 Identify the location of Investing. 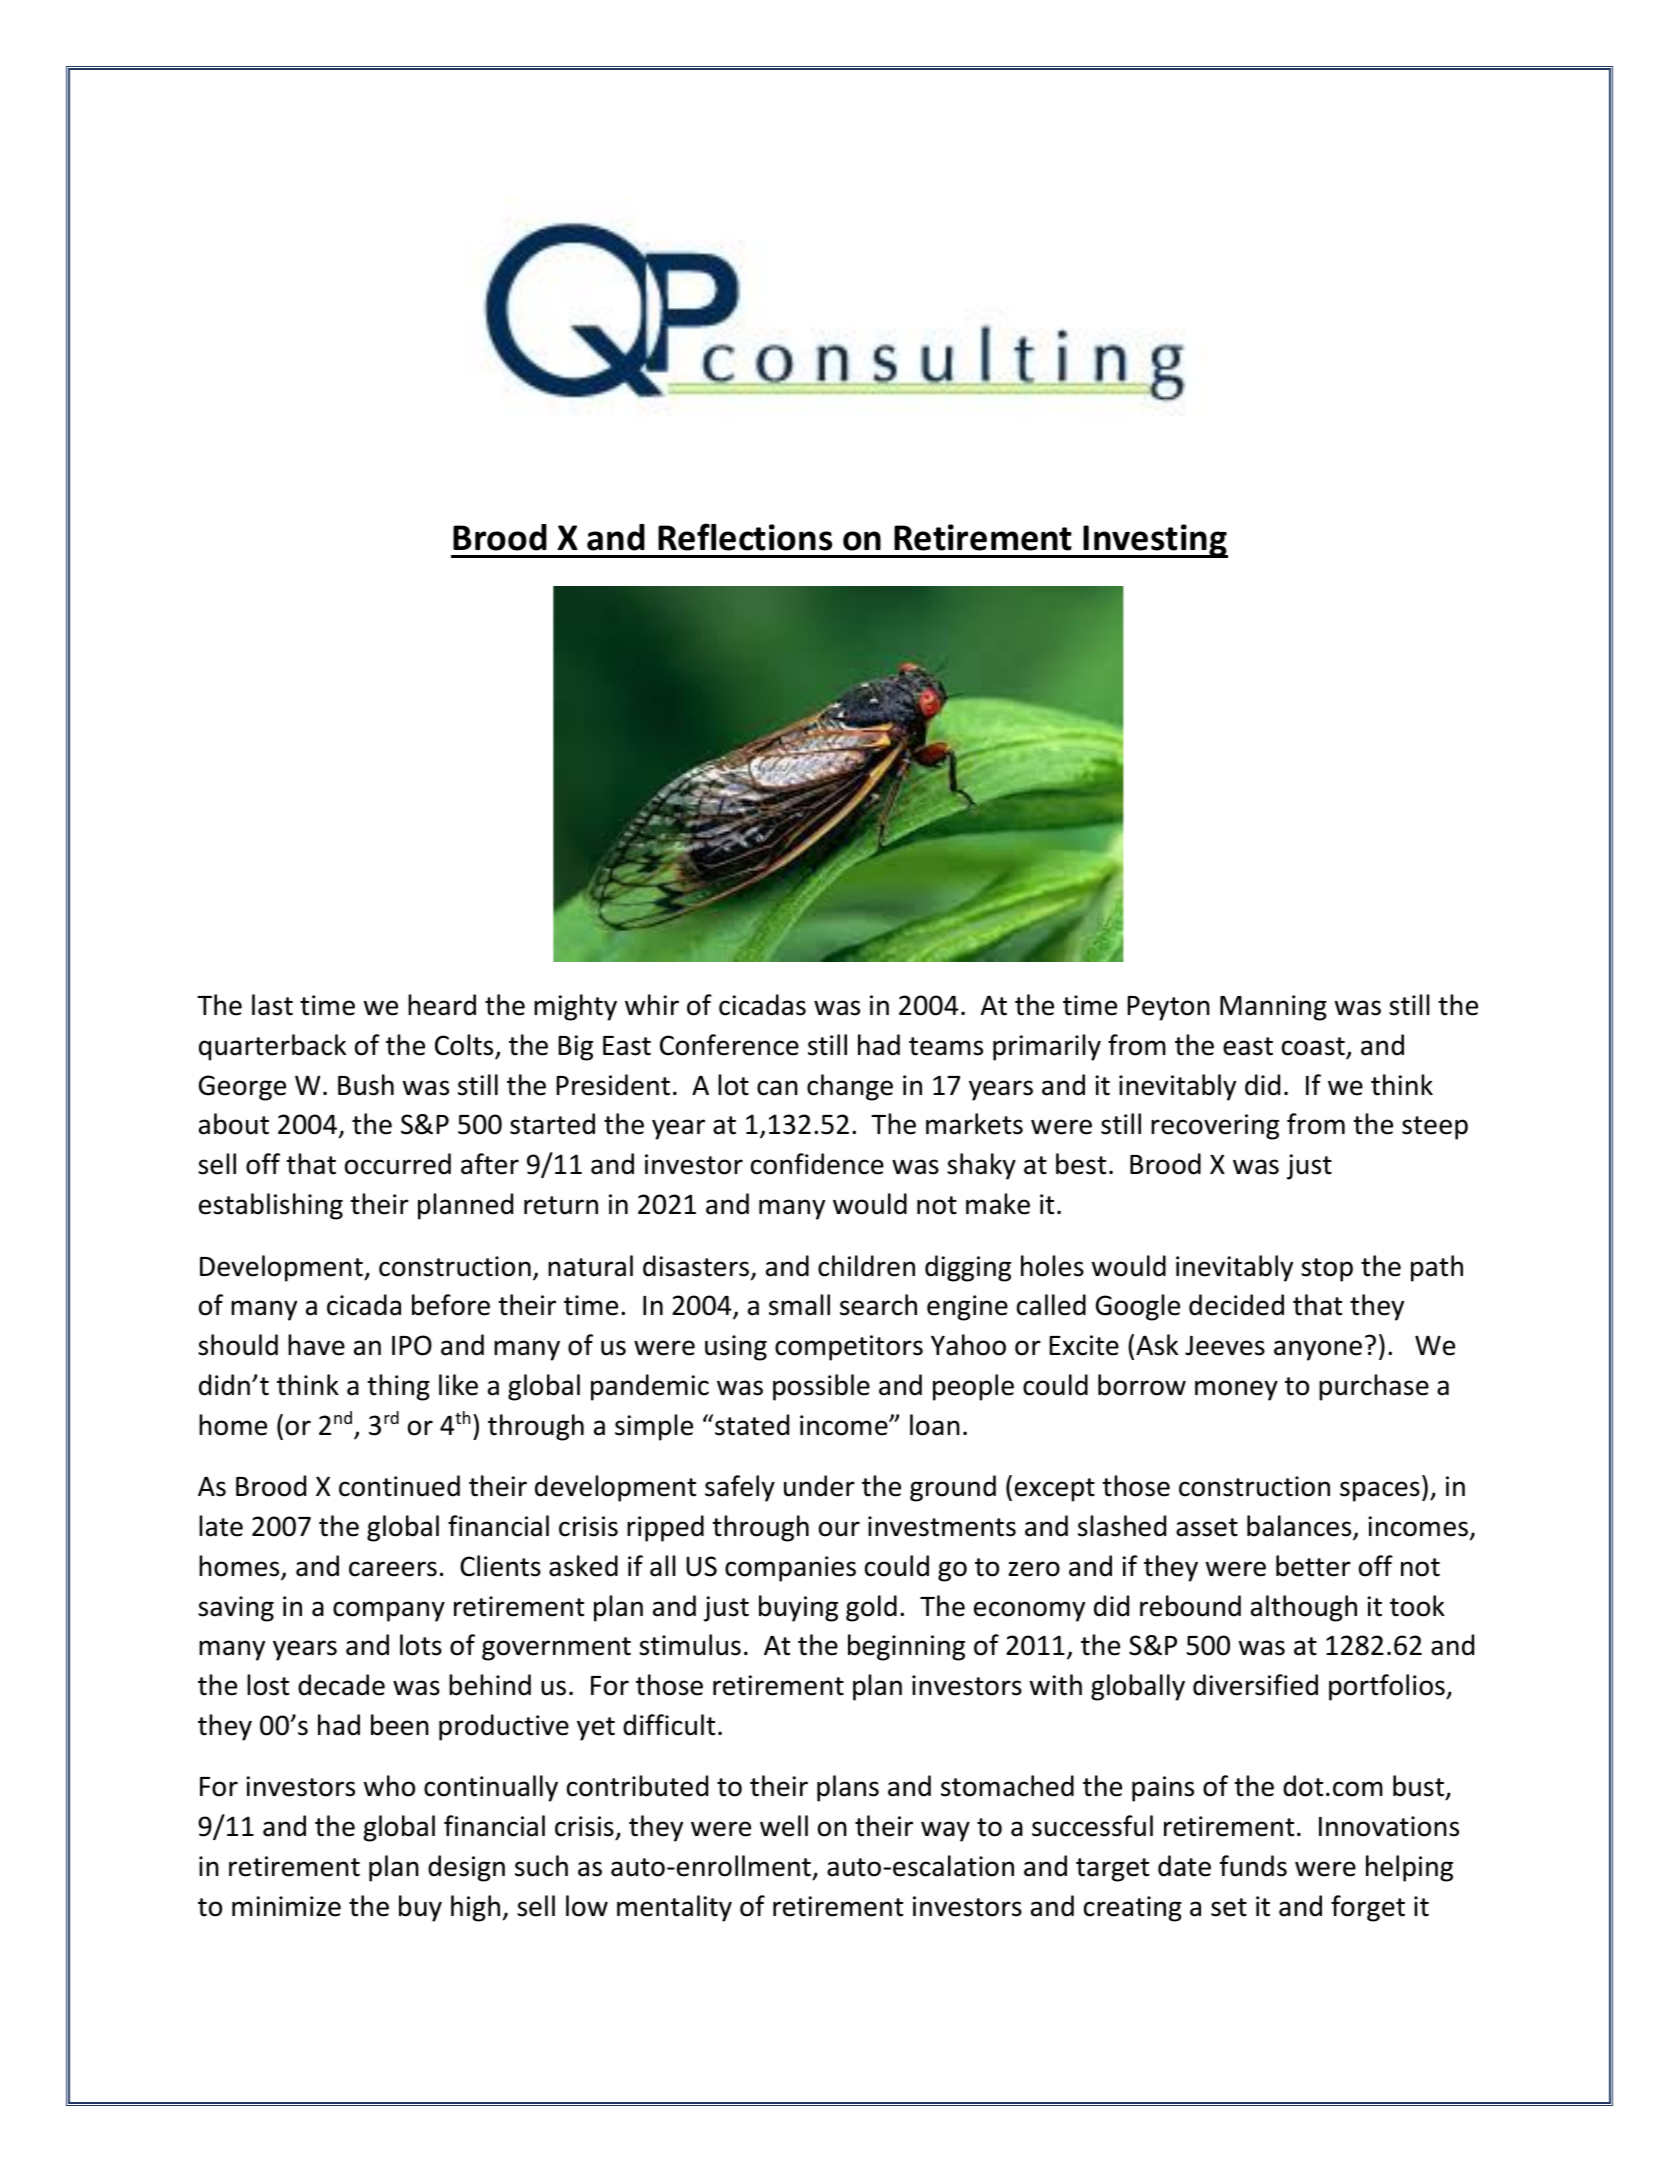
(1155, 541).
